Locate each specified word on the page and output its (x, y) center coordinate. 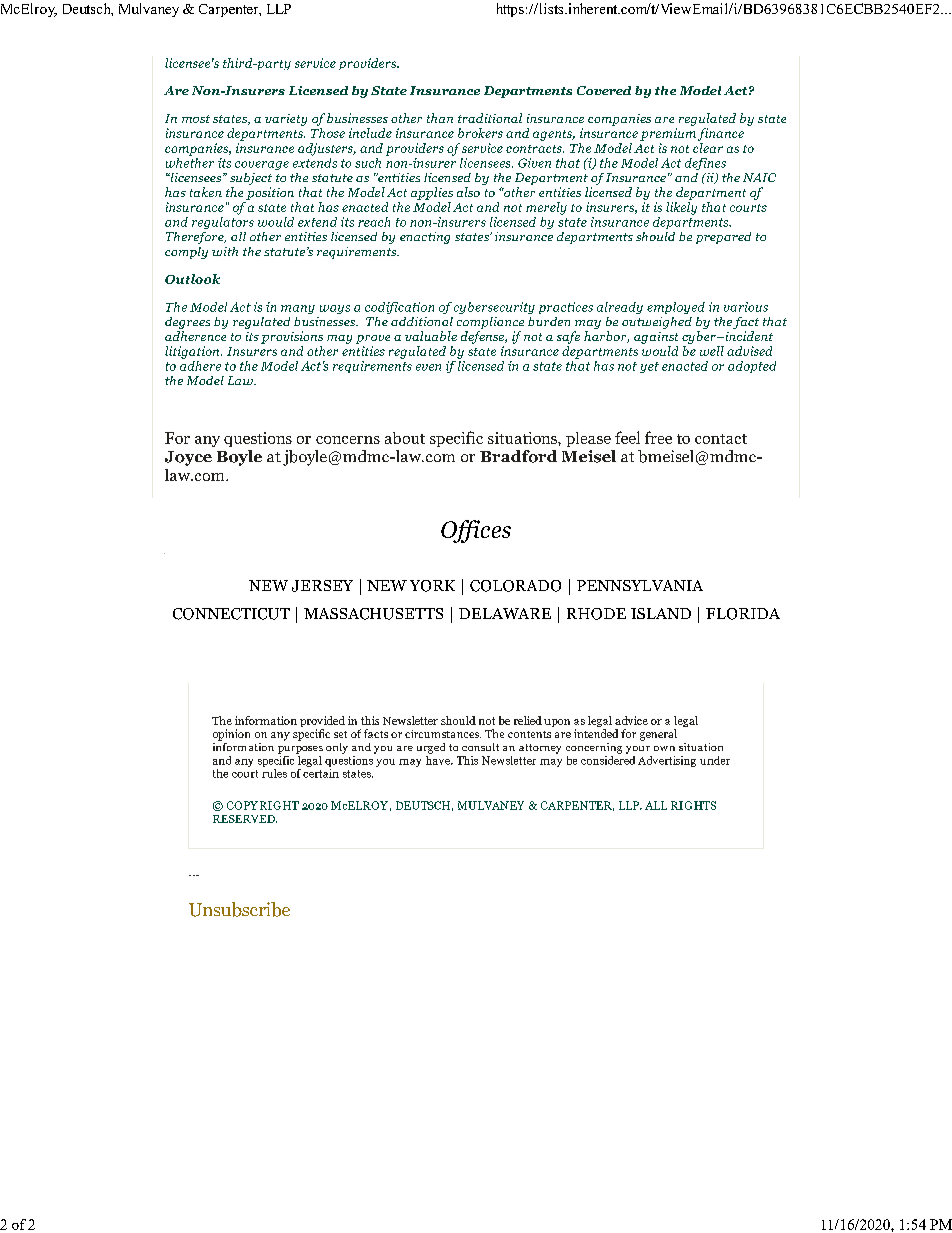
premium (668, 134)
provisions (292, 337)
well (712, 351)
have (439, 759)
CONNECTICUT (231, 614)
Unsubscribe (239, 909)
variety (286, 120)
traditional (490, 118)
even (428, 367)
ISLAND (661, 613)
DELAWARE (505, 613)
